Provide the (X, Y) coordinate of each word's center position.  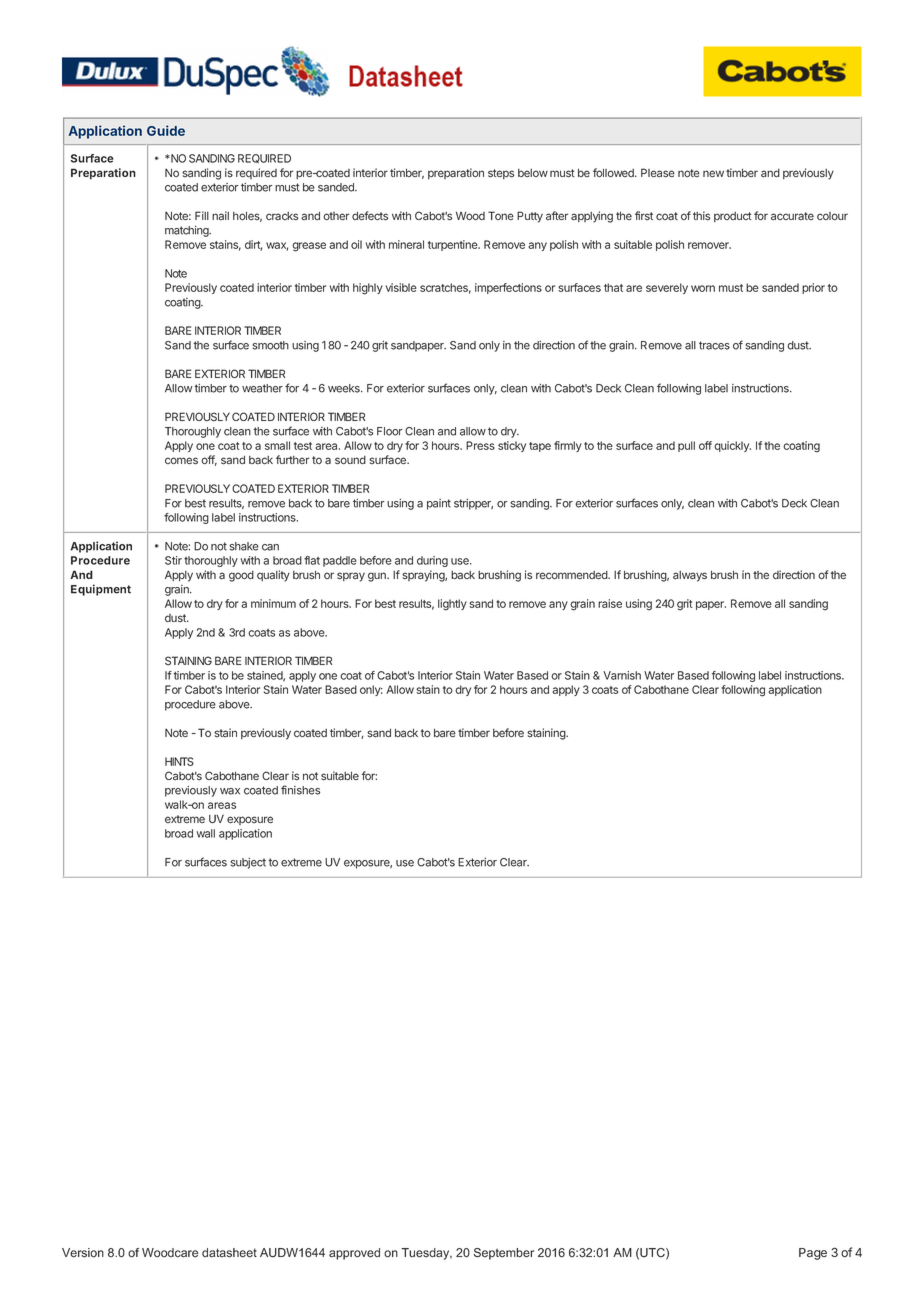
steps (501, 174)
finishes (300, 790)
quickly (732, 446)
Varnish (622, 675)
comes (181, 461)
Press (480, 445)
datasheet (229, 1253)
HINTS (179, 761)
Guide (166, 130)
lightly (452, 605)
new (713, 173)
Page (813, 1254)
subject (248, 863)
